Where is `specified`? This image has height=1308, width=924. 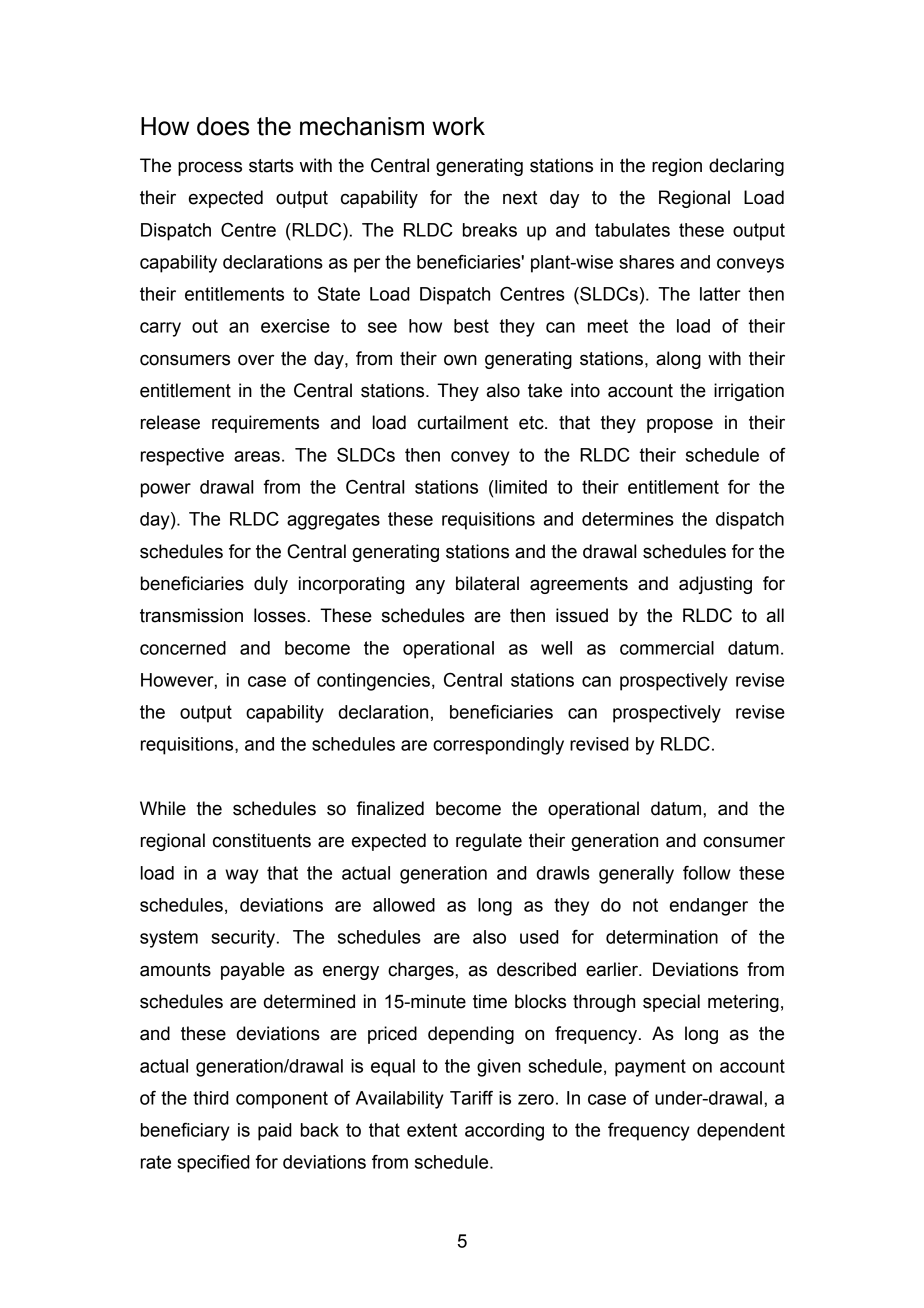
specified is located at coordinates (213, 1164).
